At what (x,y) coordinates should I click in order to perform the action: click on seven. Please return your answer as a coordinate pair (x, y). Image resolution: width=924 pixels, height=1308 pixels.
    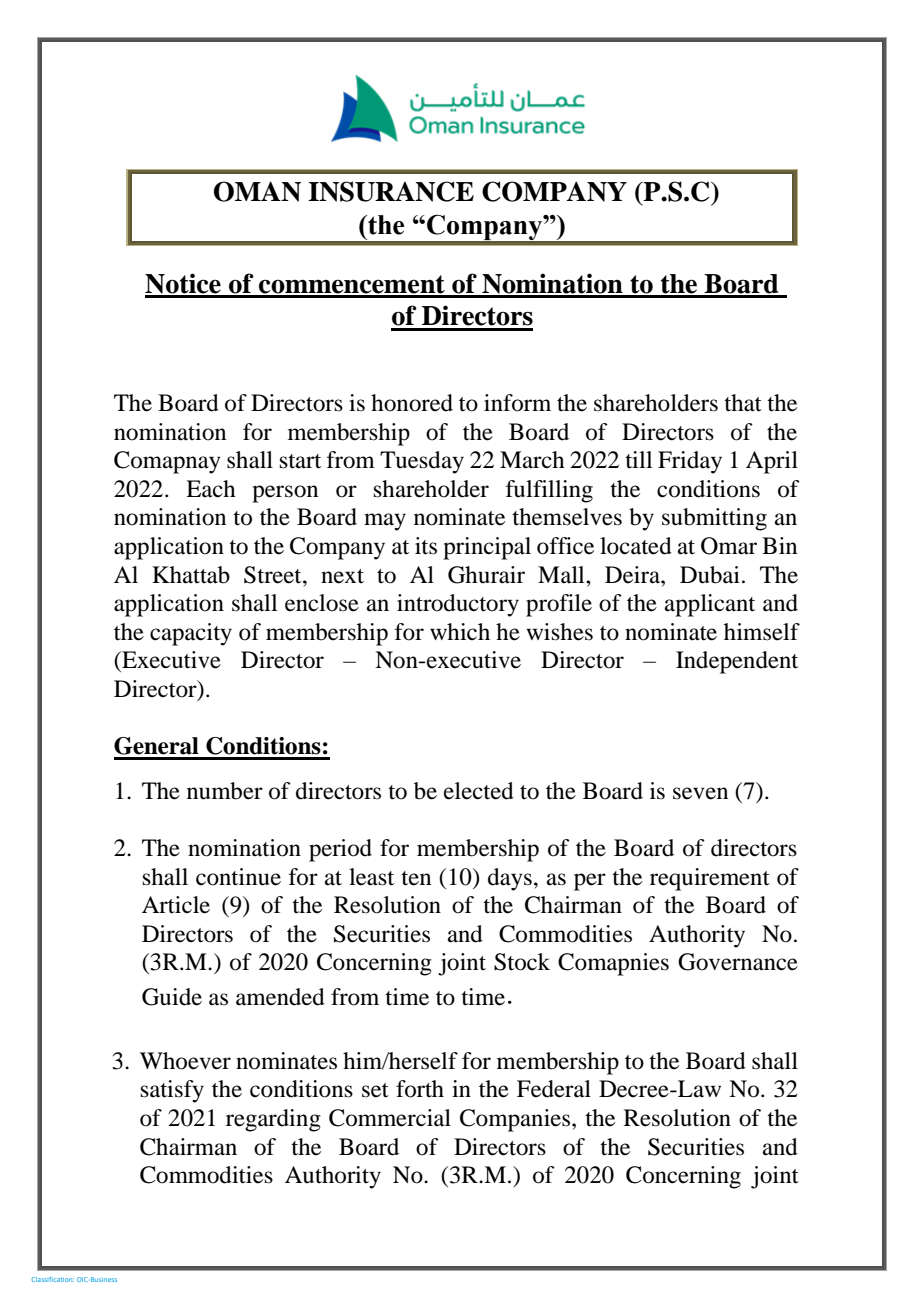
    Looking at the image, I should click on (700, 793).
